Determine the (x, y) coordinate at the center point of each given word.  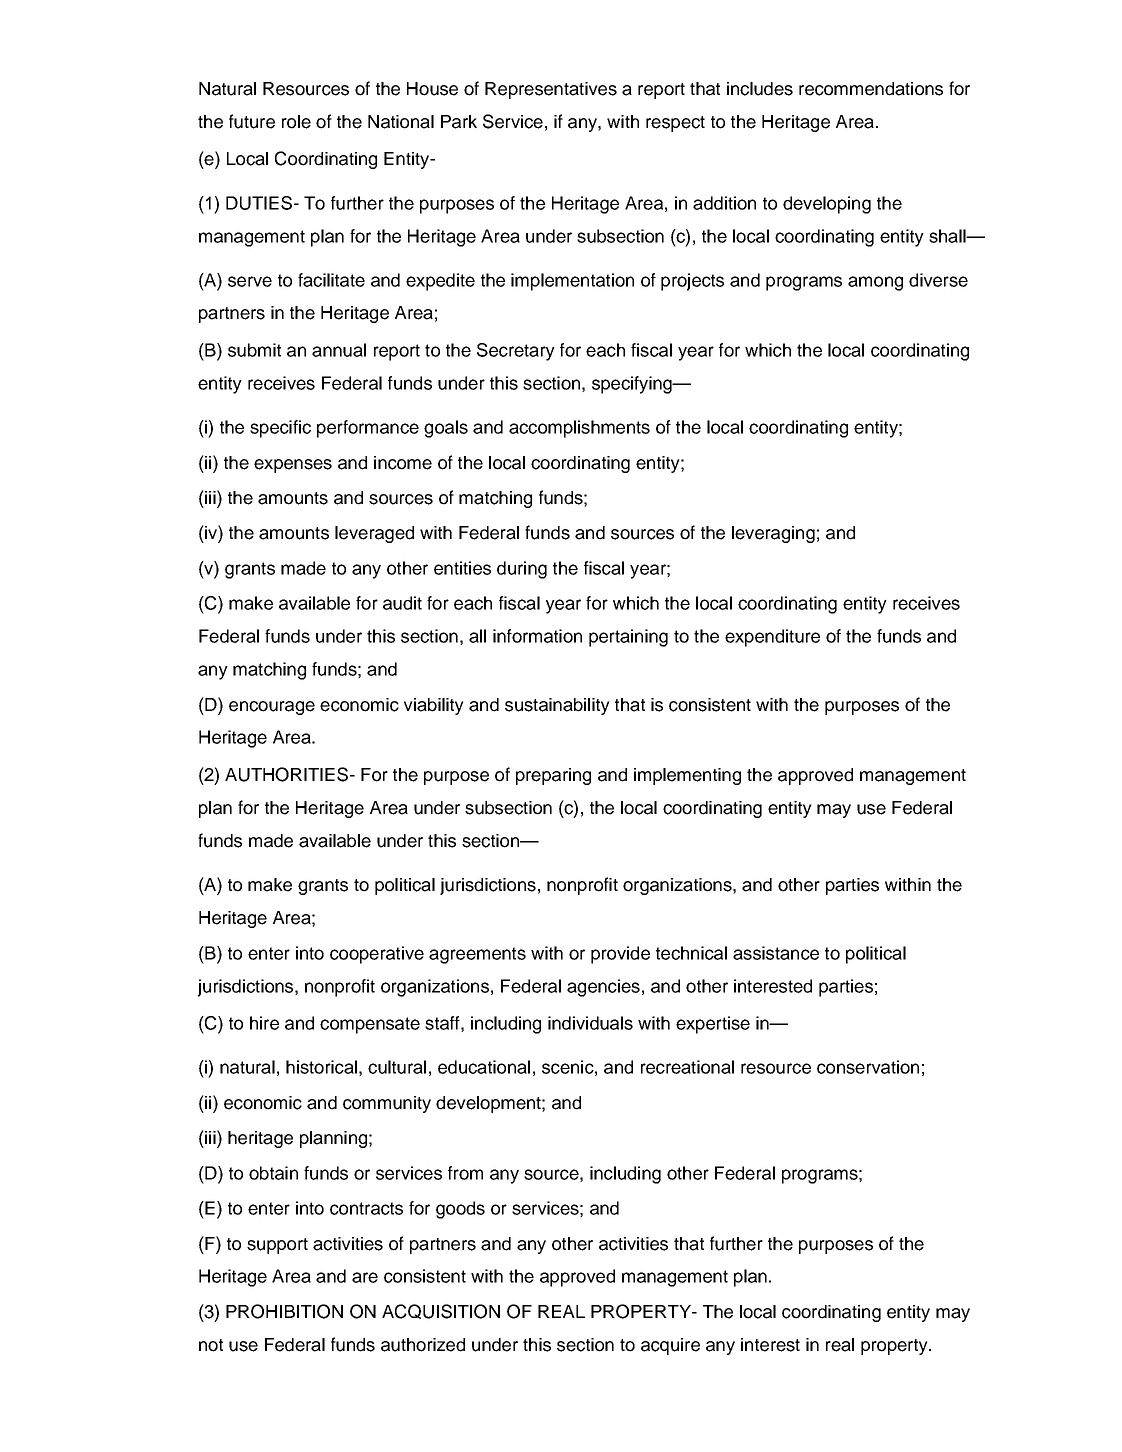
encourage (272, 708)
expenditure (772, 638)
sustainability (557, 706)
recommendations (871, 89)
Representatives (551, 90)
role (296, 122)
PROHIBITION (284, 1311)
